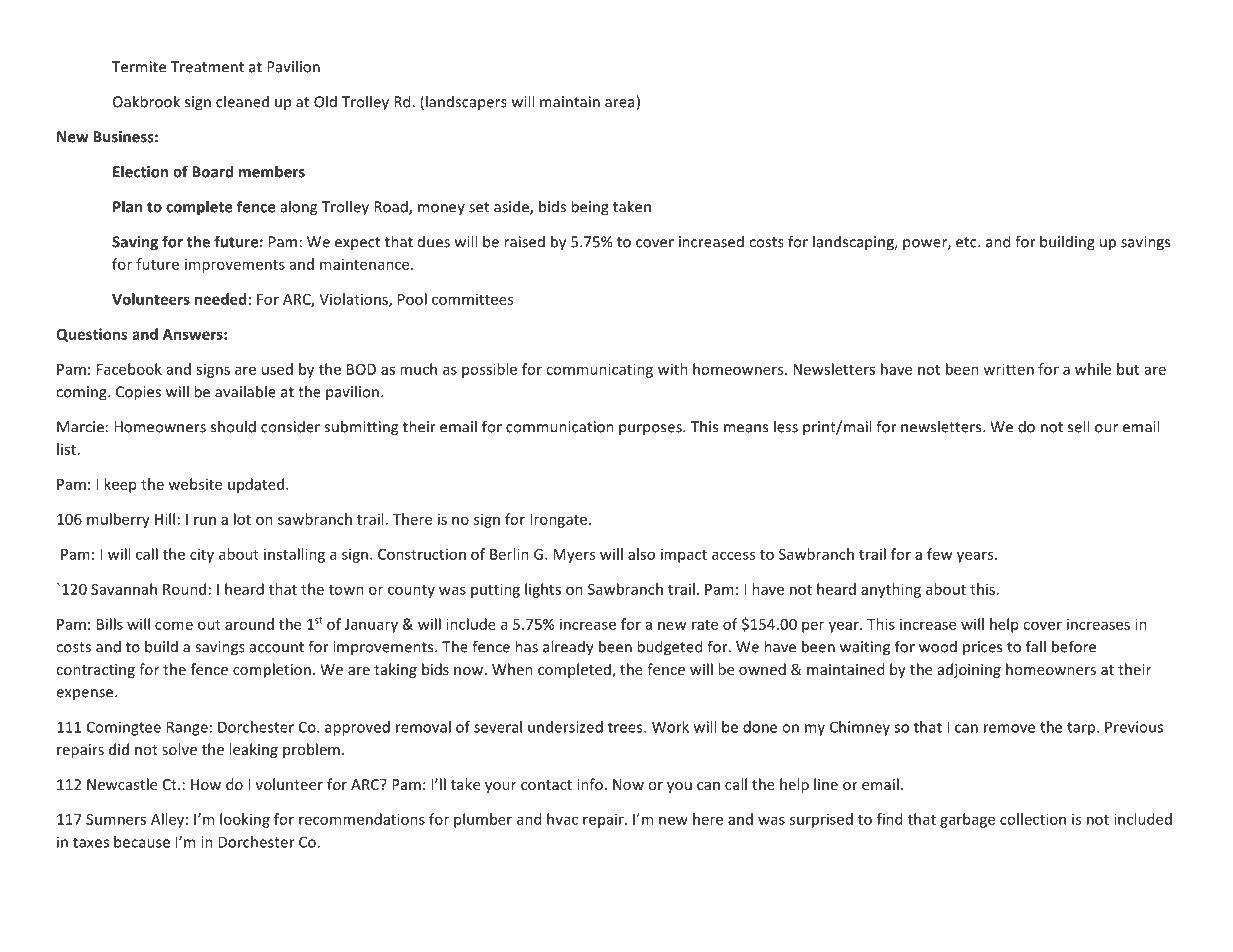 Image resolution: width=1233 pixels, height=952 pixels. I want to click on hvac, so click(562, 819).
